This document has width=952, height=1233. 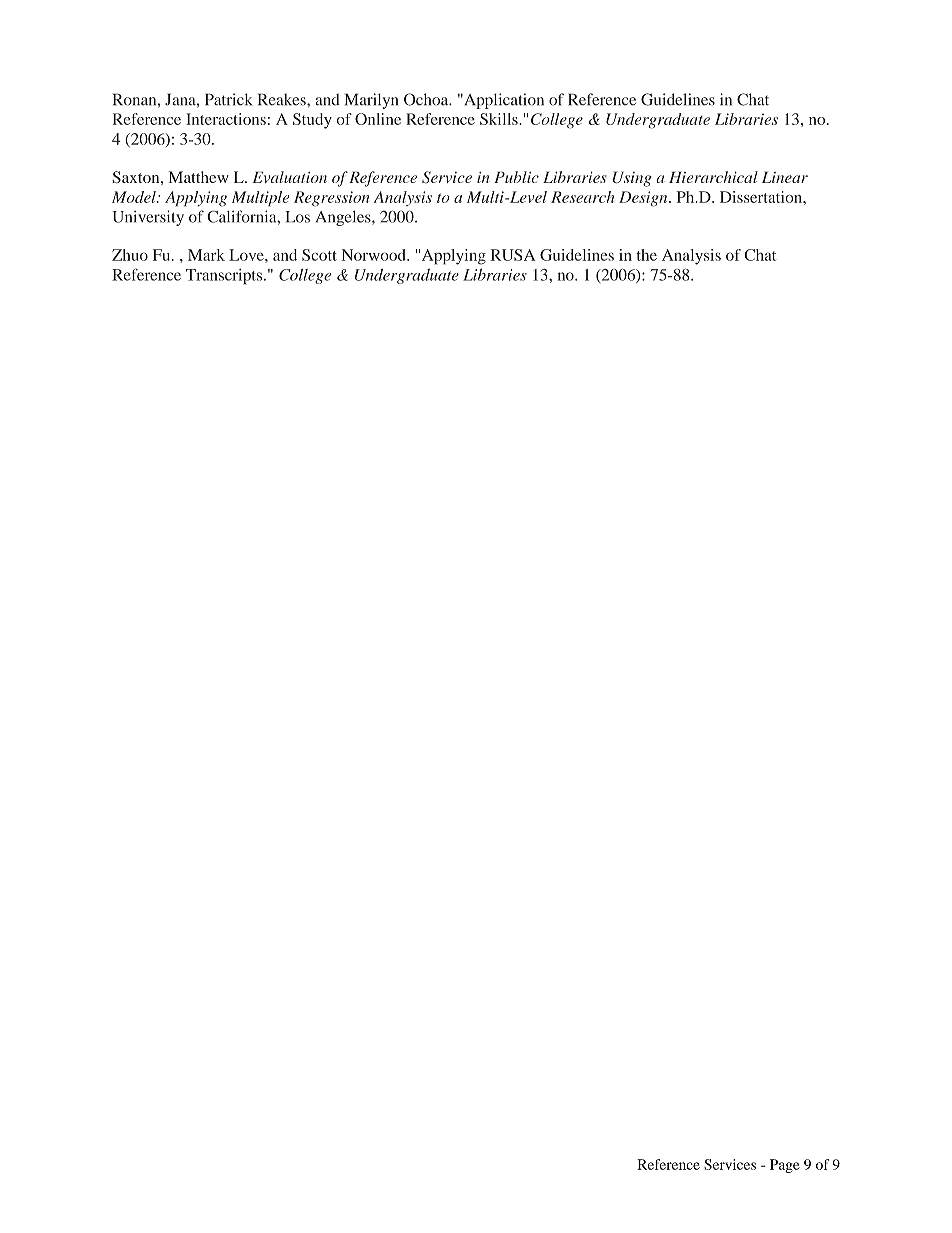 I want to click on Page, so click(x=785, y=1166).
